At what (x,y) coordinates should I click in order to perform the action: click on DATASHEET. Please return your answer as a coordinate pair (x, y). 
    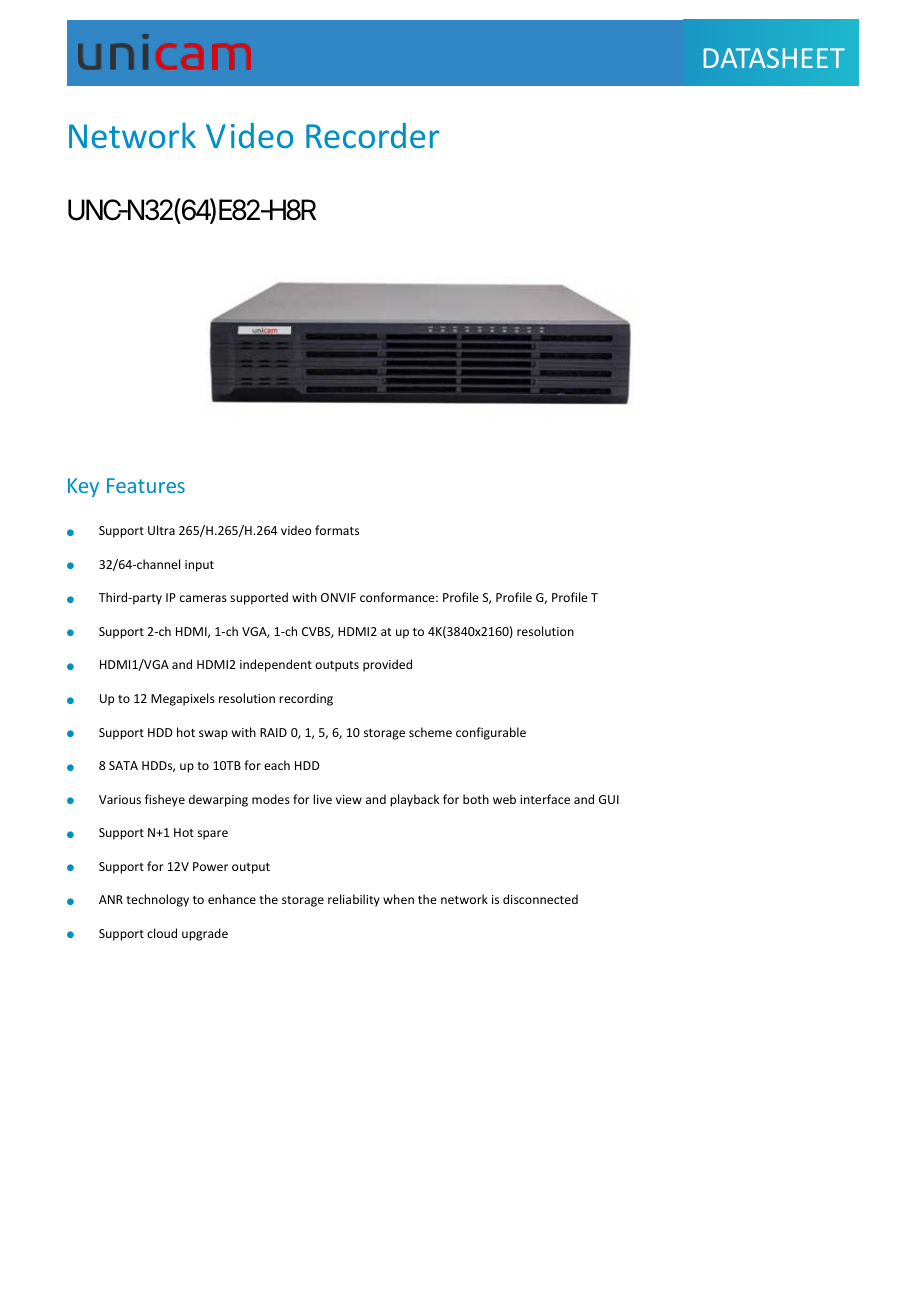
    Looking at the image, I should click on (774, 58).
